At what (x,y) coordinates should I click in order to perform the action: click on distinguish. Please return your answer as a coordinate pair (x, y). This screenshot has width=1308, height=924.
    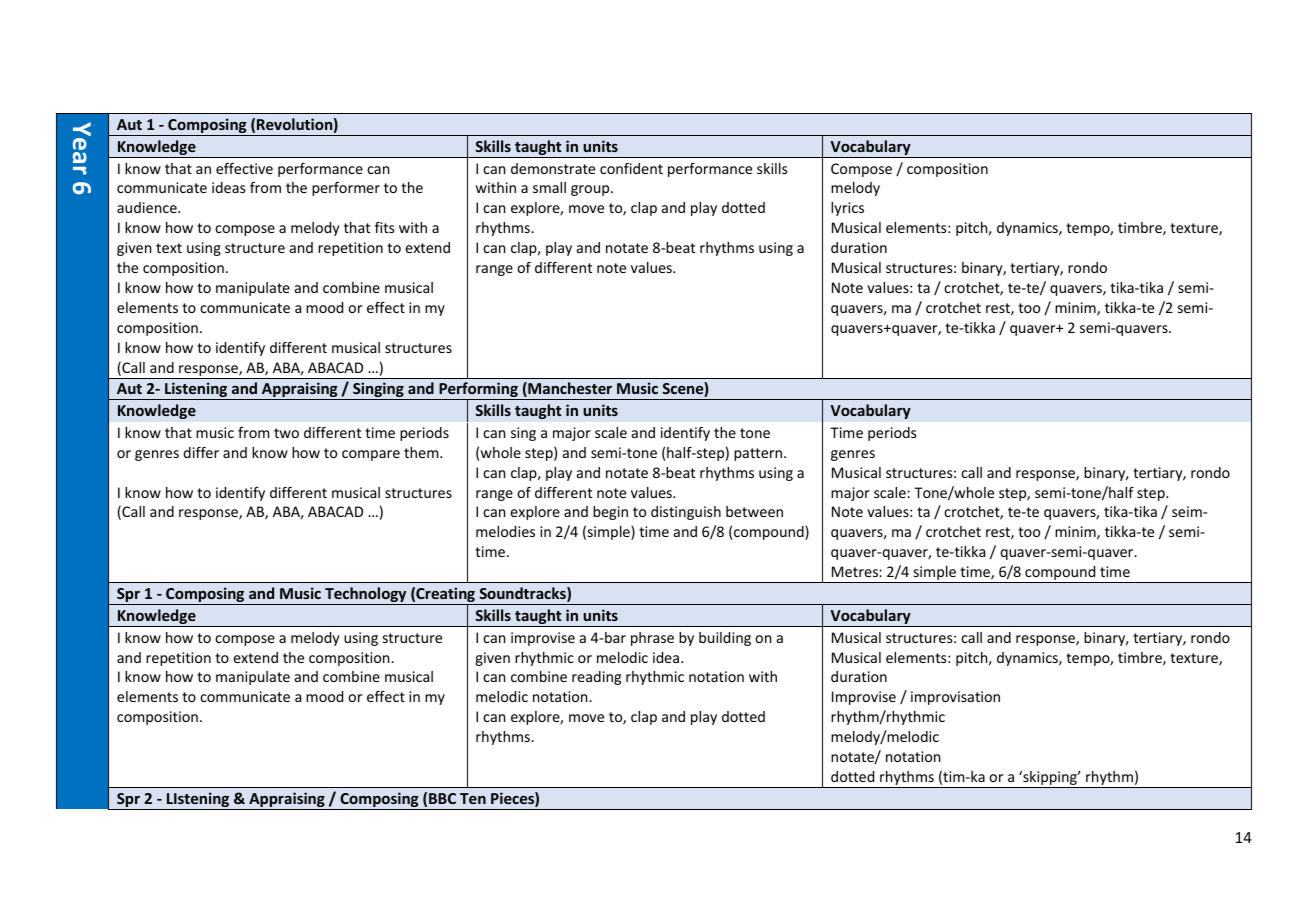
    Looking at the image, I should click on (686, 513).
